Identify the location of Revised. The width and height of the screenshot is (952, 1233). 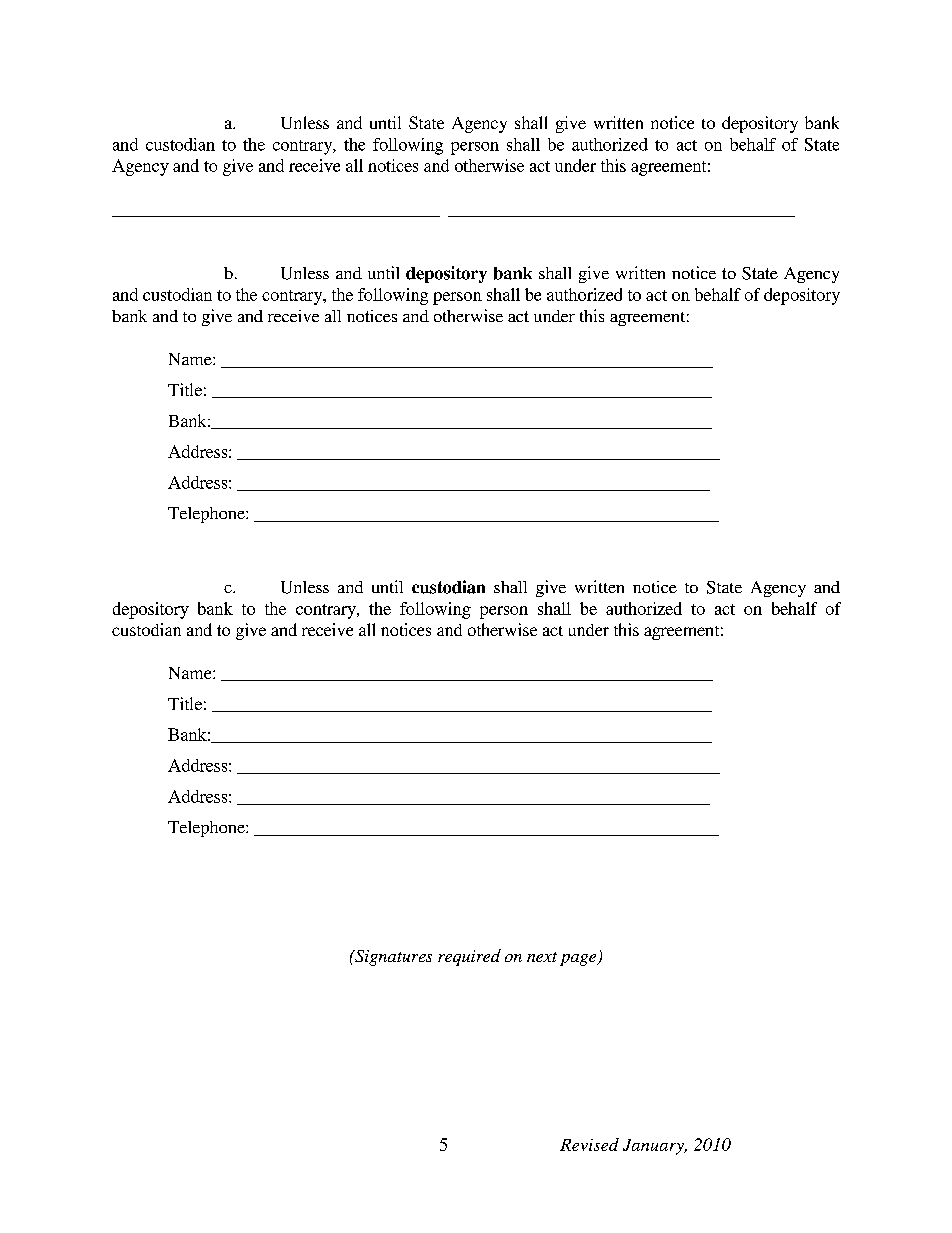
(589, 1144).
